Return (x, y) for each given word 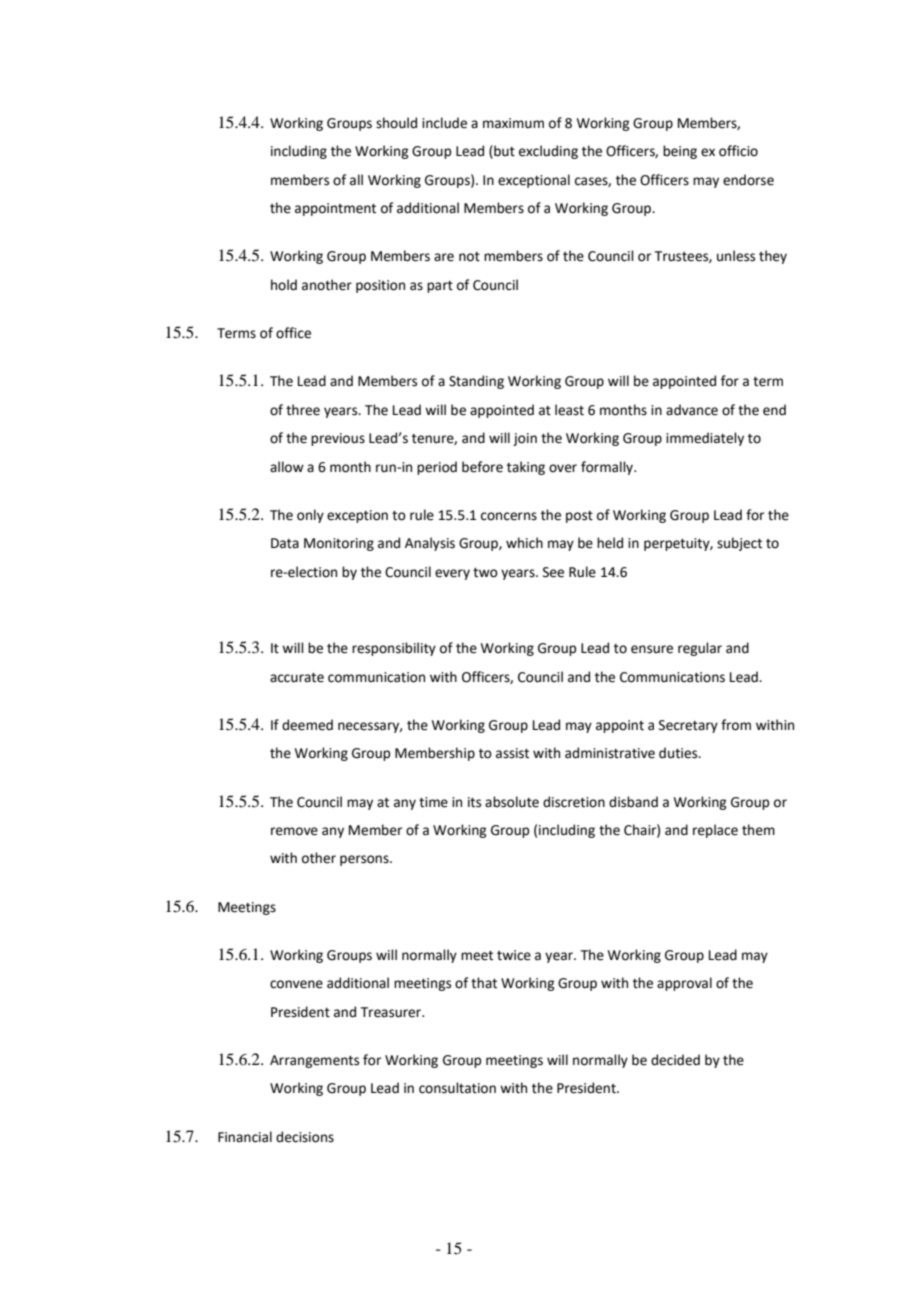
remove (294, 831)
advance (692, 410)
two (485, 573)
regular (700, 649)
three (303, 410)
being (680, 152)
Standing (476, 382)
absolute (512, 802)
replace (715, 831)
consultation (457, 1088)
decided (675, 1060)
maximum (513, 123)
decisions (305, 1137)
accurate (297, 678)
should (396, 123)
